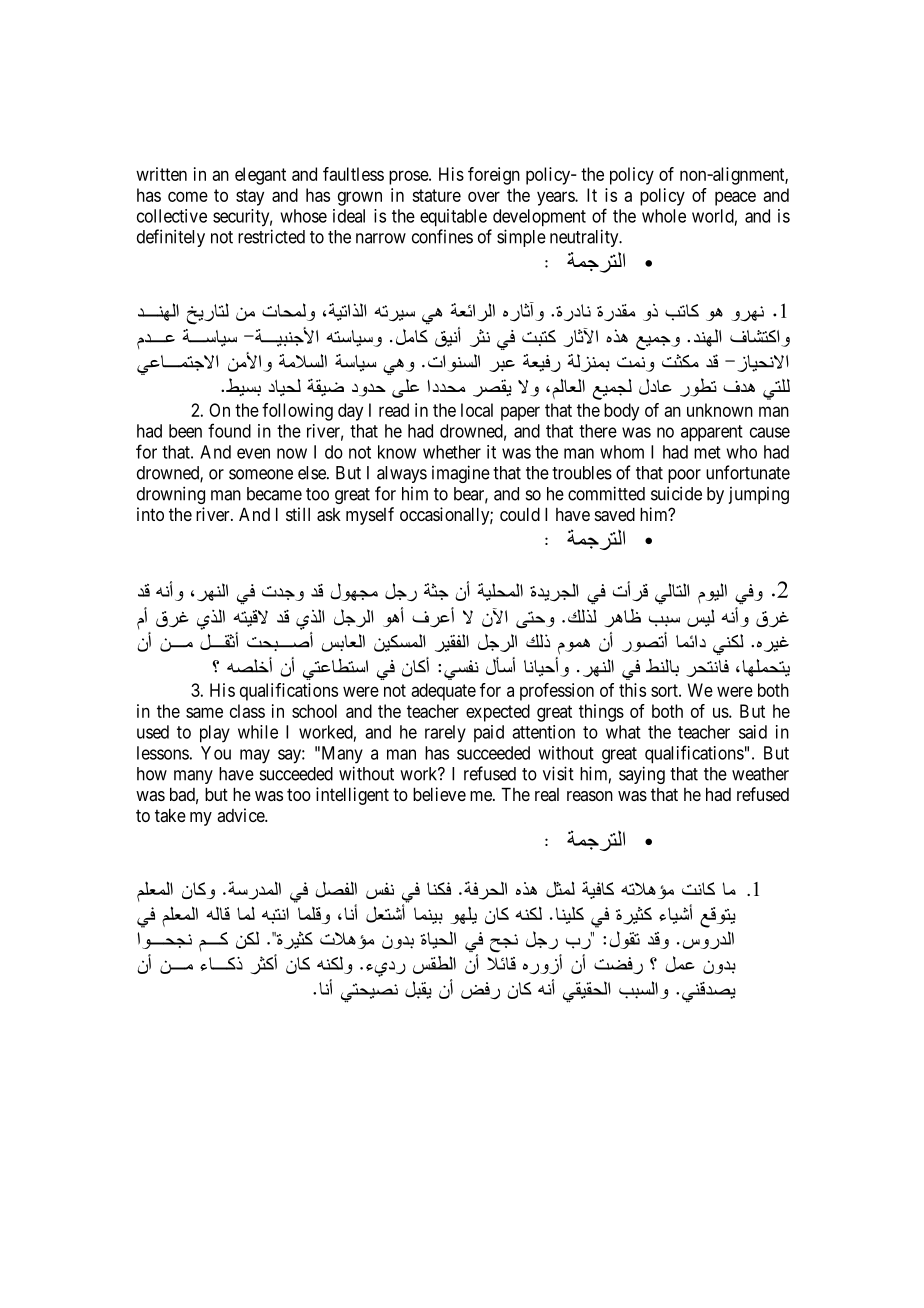 The image size is (924, 1308). What do you see at coordinates (436, 195) in the screenshot?
I see `stature` at bounding box center [436, 195].
